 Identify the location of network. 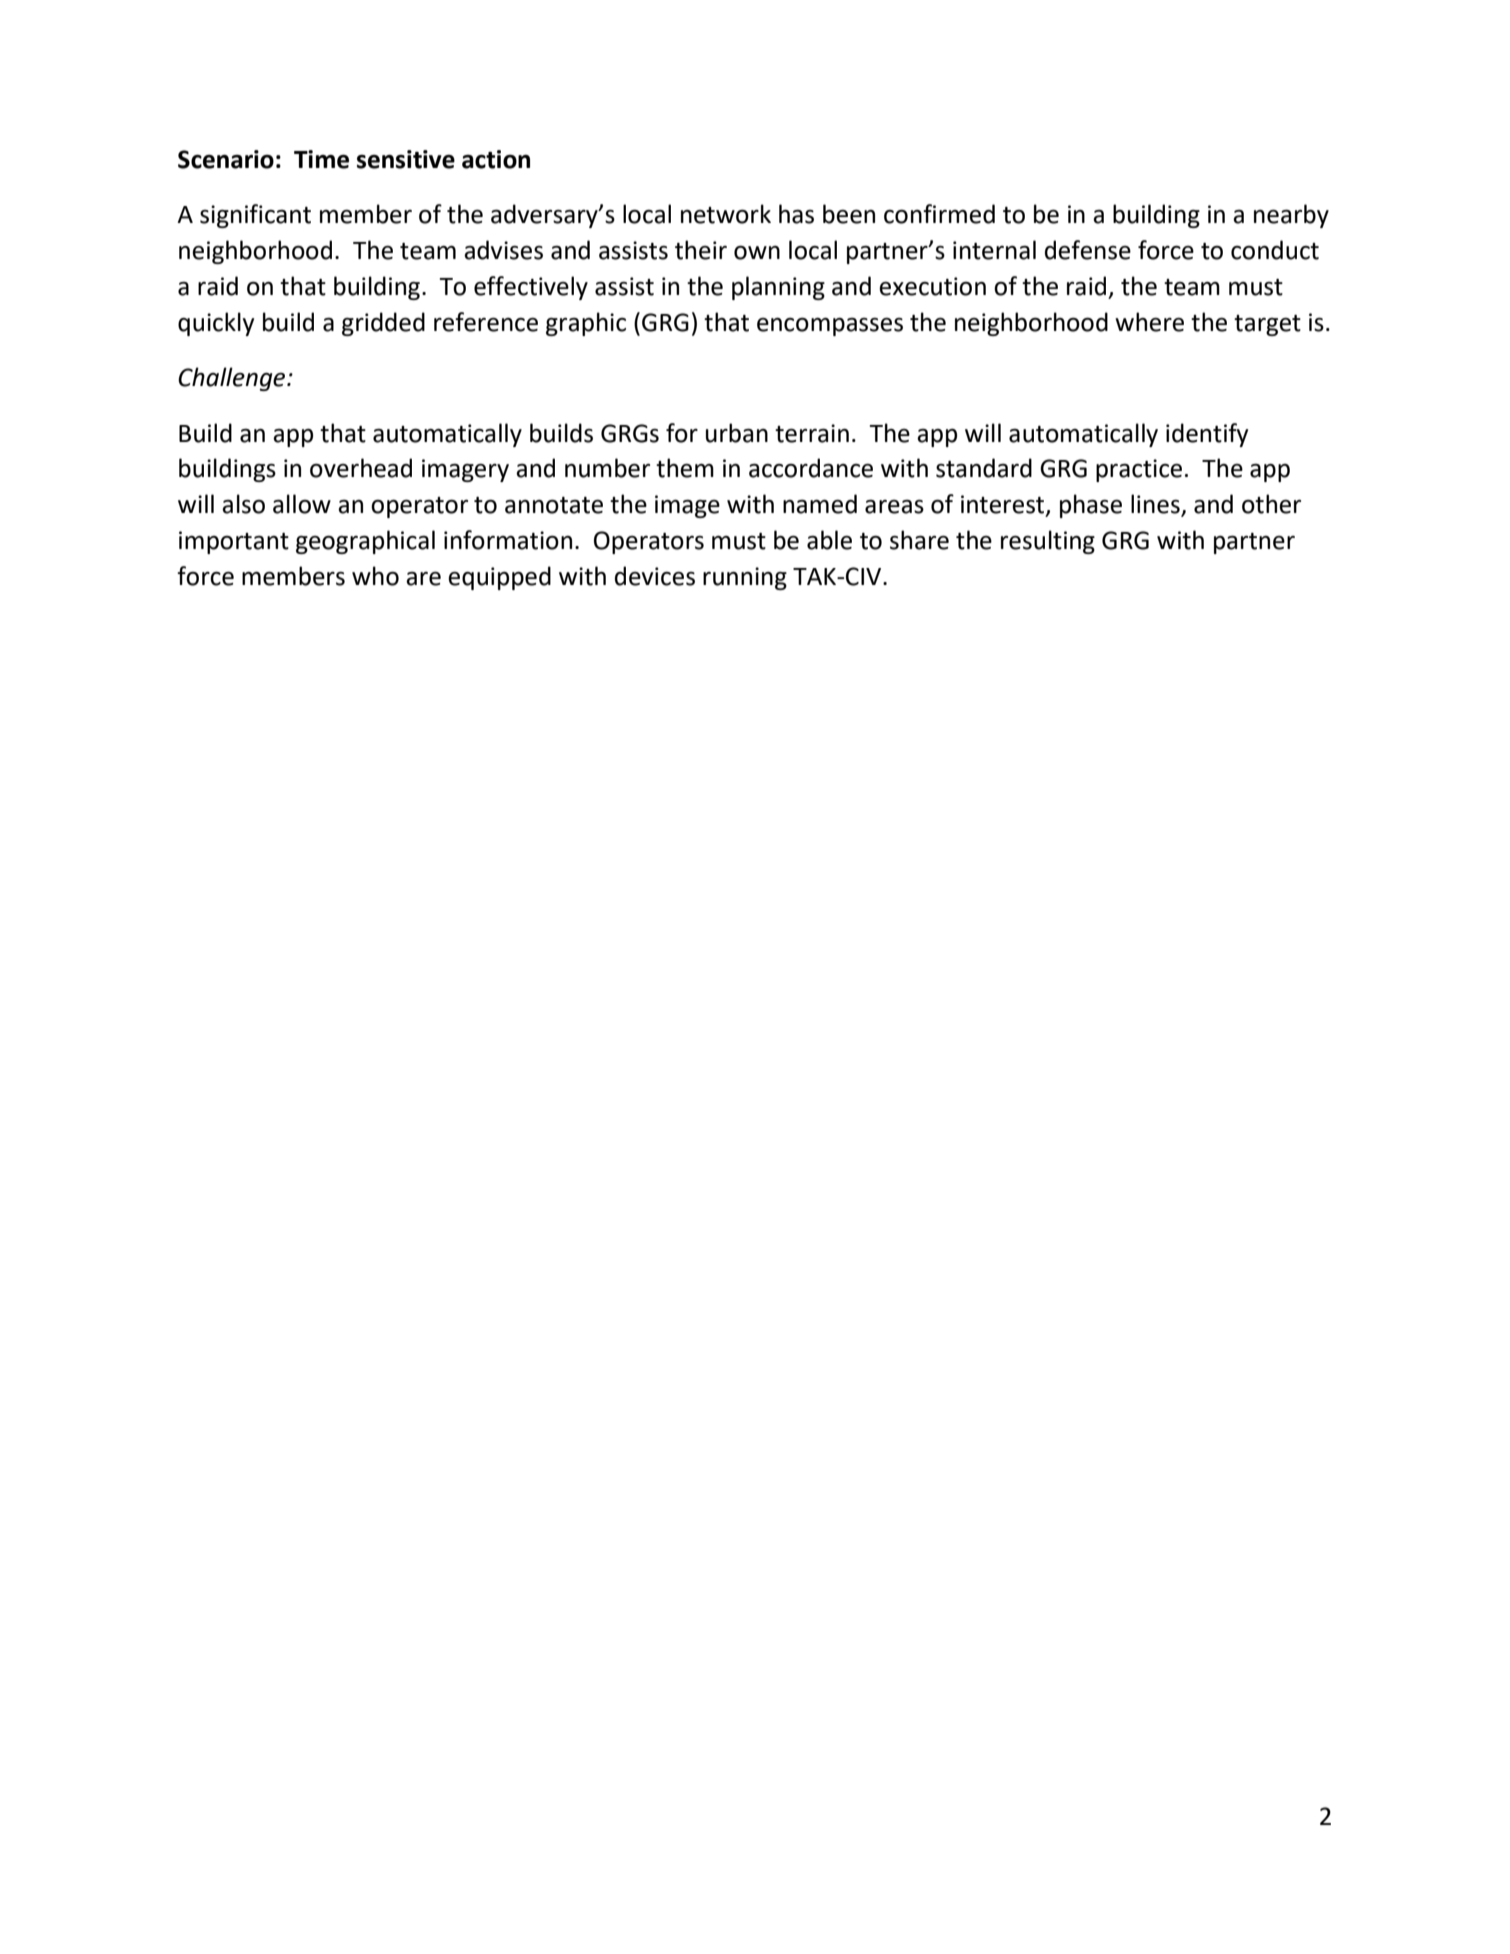
(726, 214).
